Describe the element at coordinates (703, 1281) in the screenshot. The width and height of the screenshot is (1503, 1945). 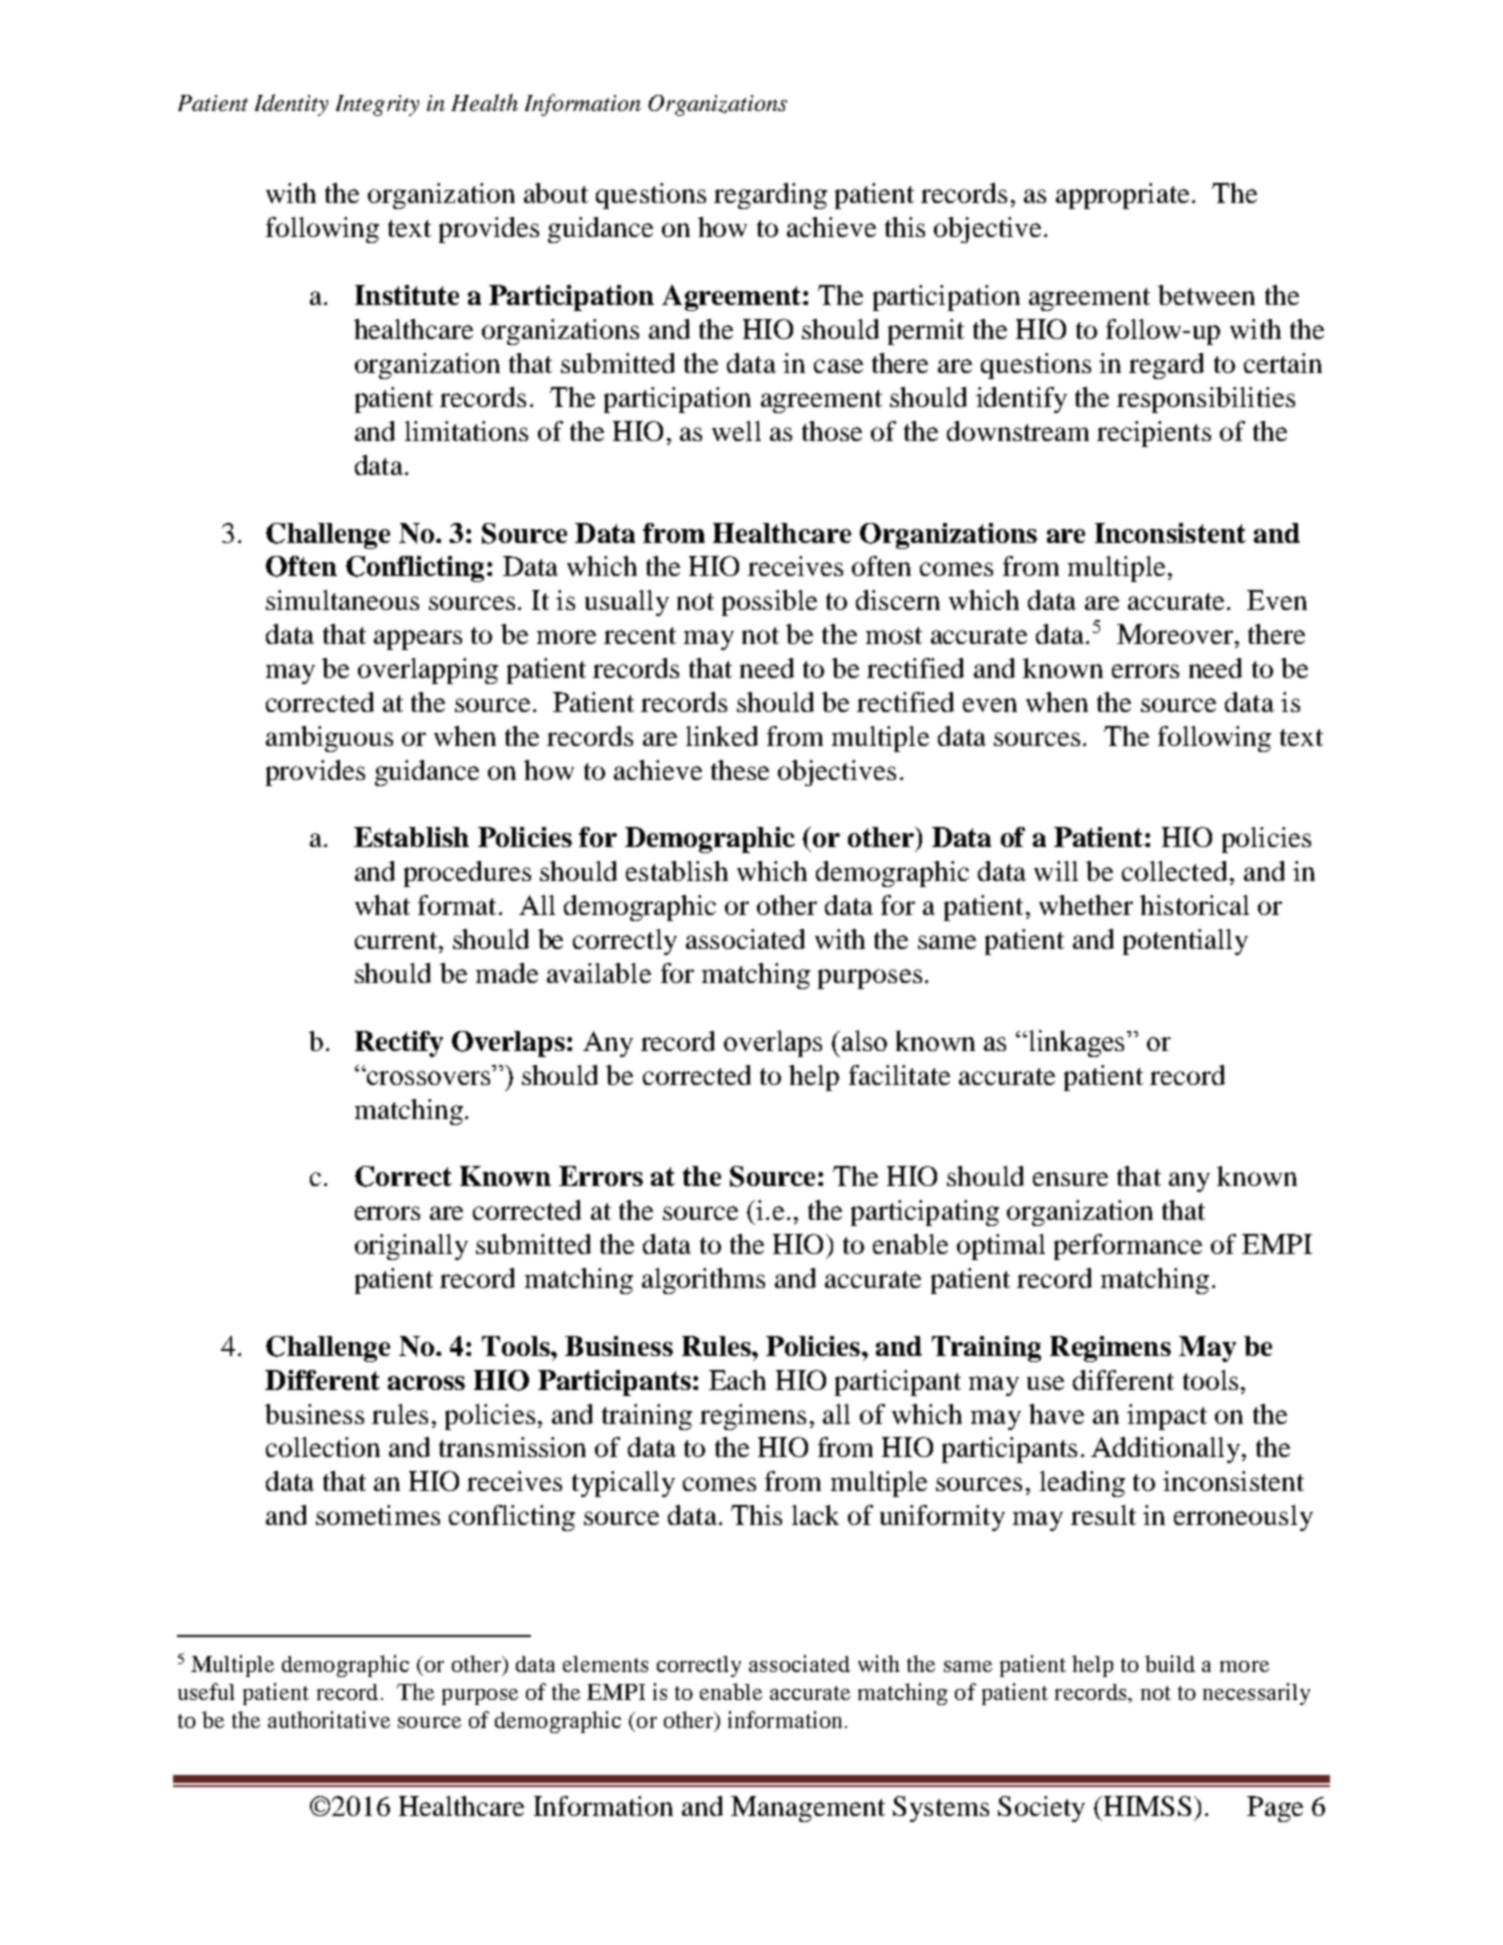
I see `algorithms` at that location.
